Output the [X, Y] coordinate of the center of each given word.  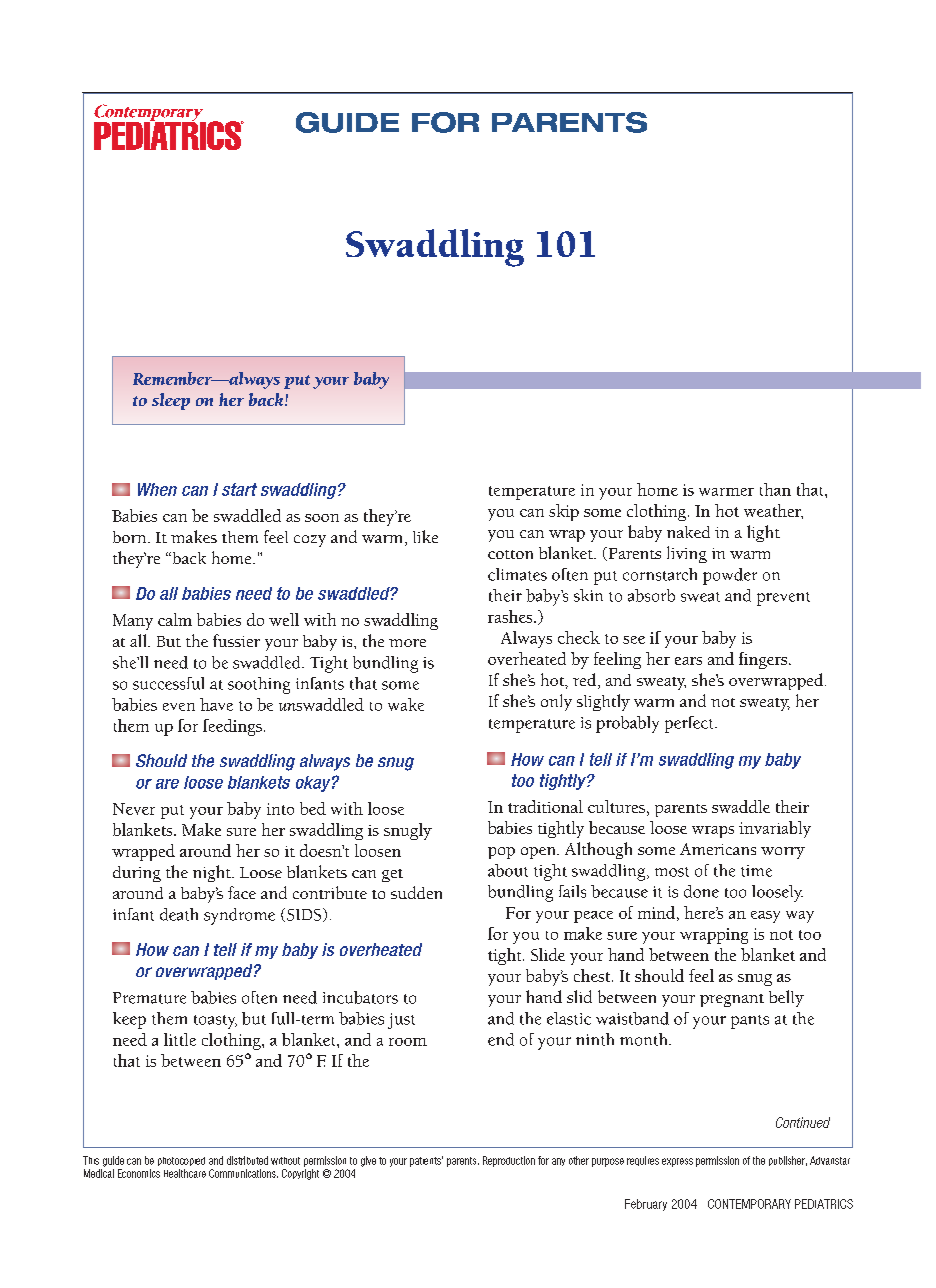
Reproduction [509, 1161]
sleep [171, 401]
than [775, 489]
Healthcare [185, 1173]
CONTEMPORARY [749, 1204]
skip [564, 512]
